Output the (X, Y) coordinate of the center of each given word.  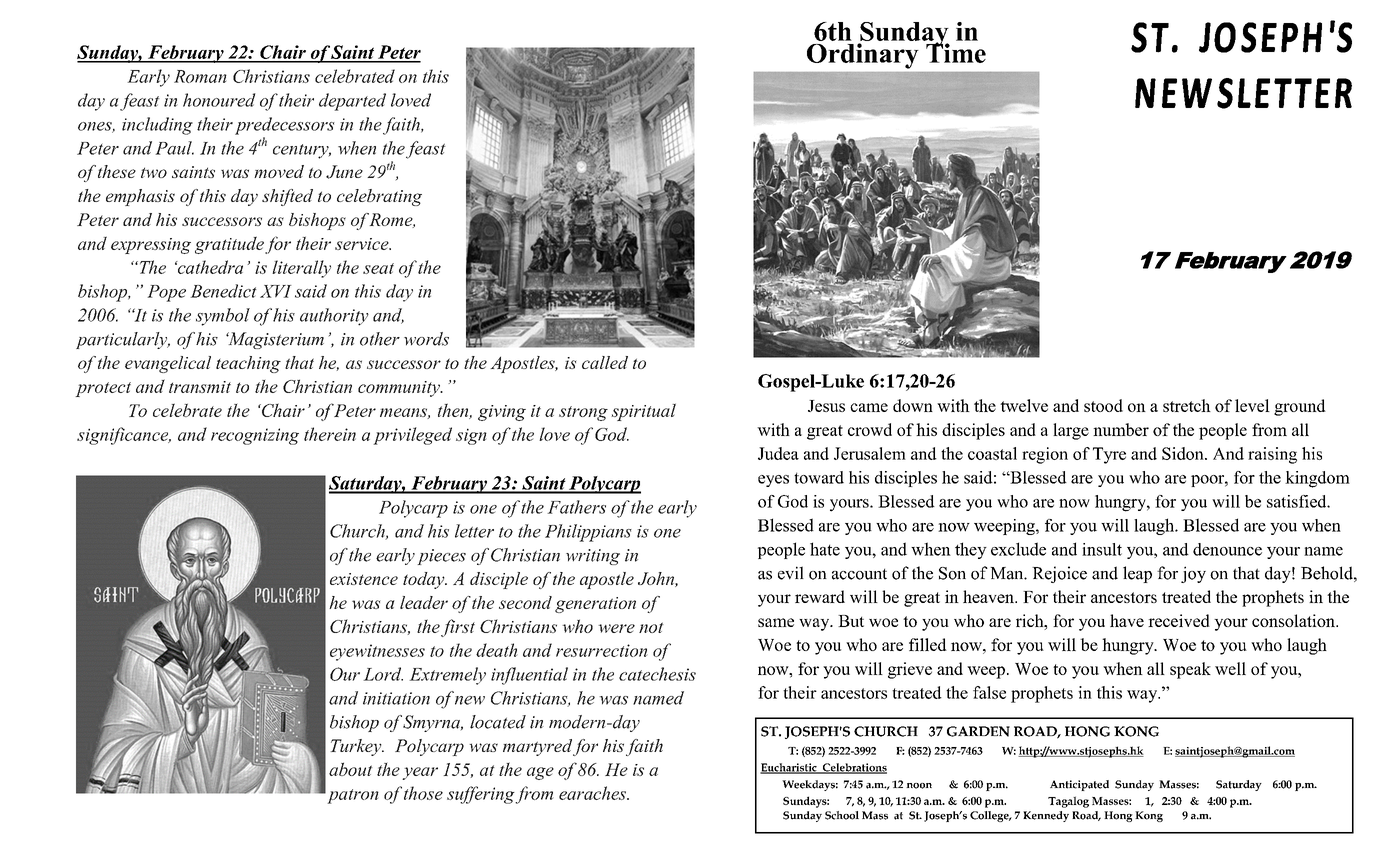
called (605, 362)
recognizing (255, 436)
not (651, 627)
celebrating (379, 197)
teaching (248, 364)
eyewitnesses (377, 652)
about (351, 769)
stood (1103, 405)
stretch (1187, 405)
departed (352, 102)
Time (956, 52)
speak (1190, 670)
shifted (287, 197)
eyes (773, 481)
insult (1102, 549)
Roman (200, 76)
